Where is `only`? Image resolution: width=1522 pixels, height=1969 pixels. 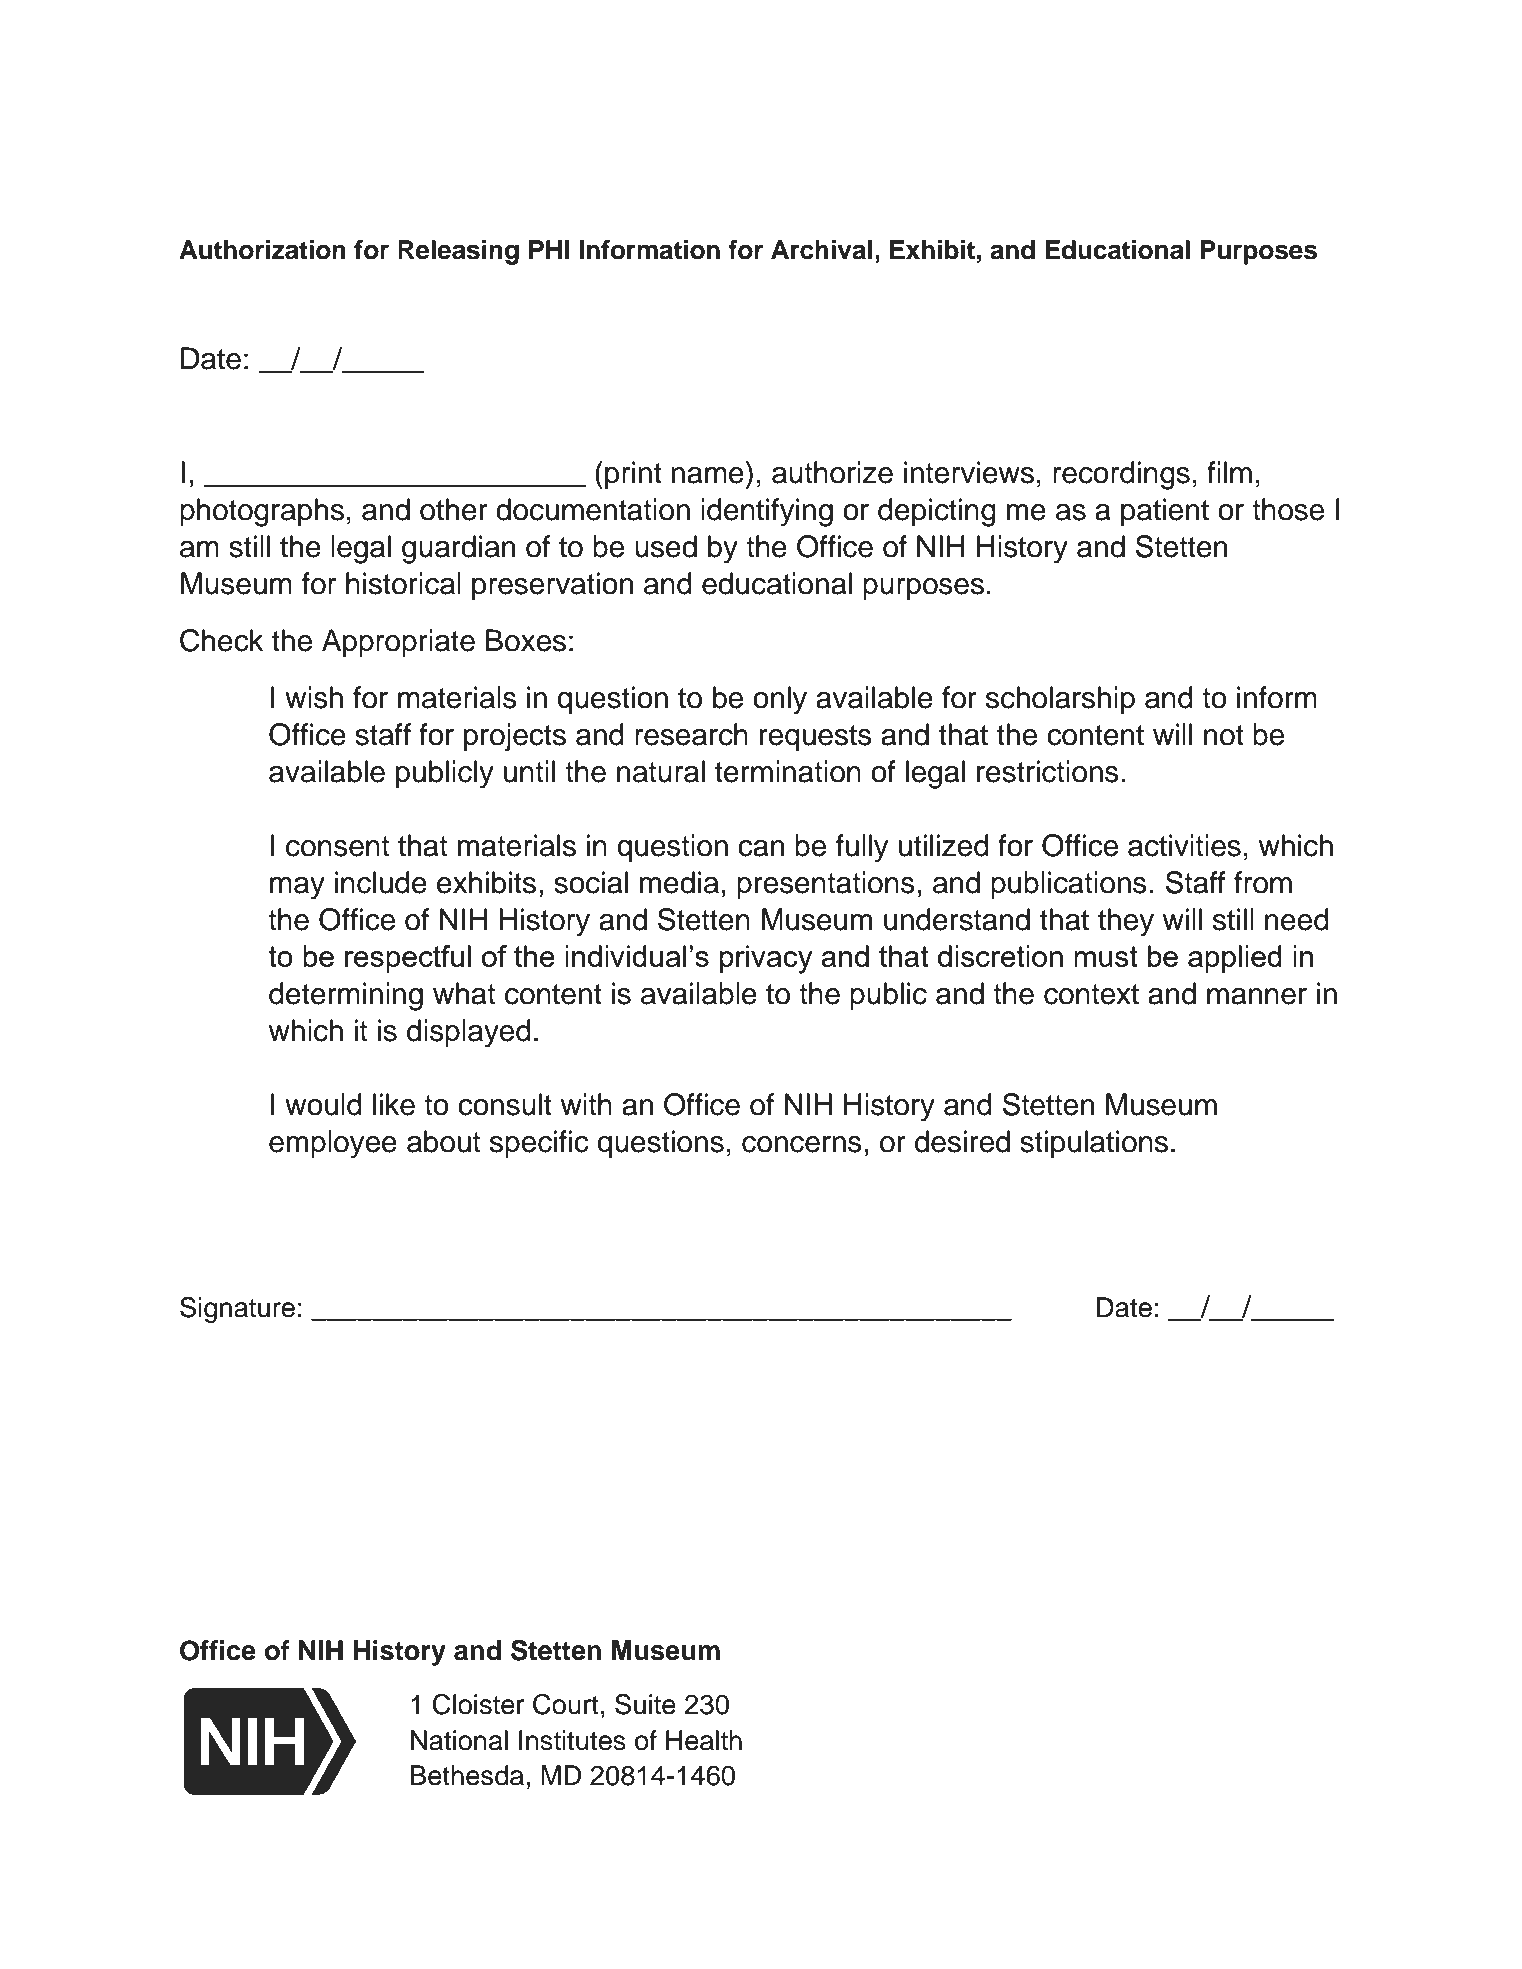
only is located at coordinates (780, 700).
